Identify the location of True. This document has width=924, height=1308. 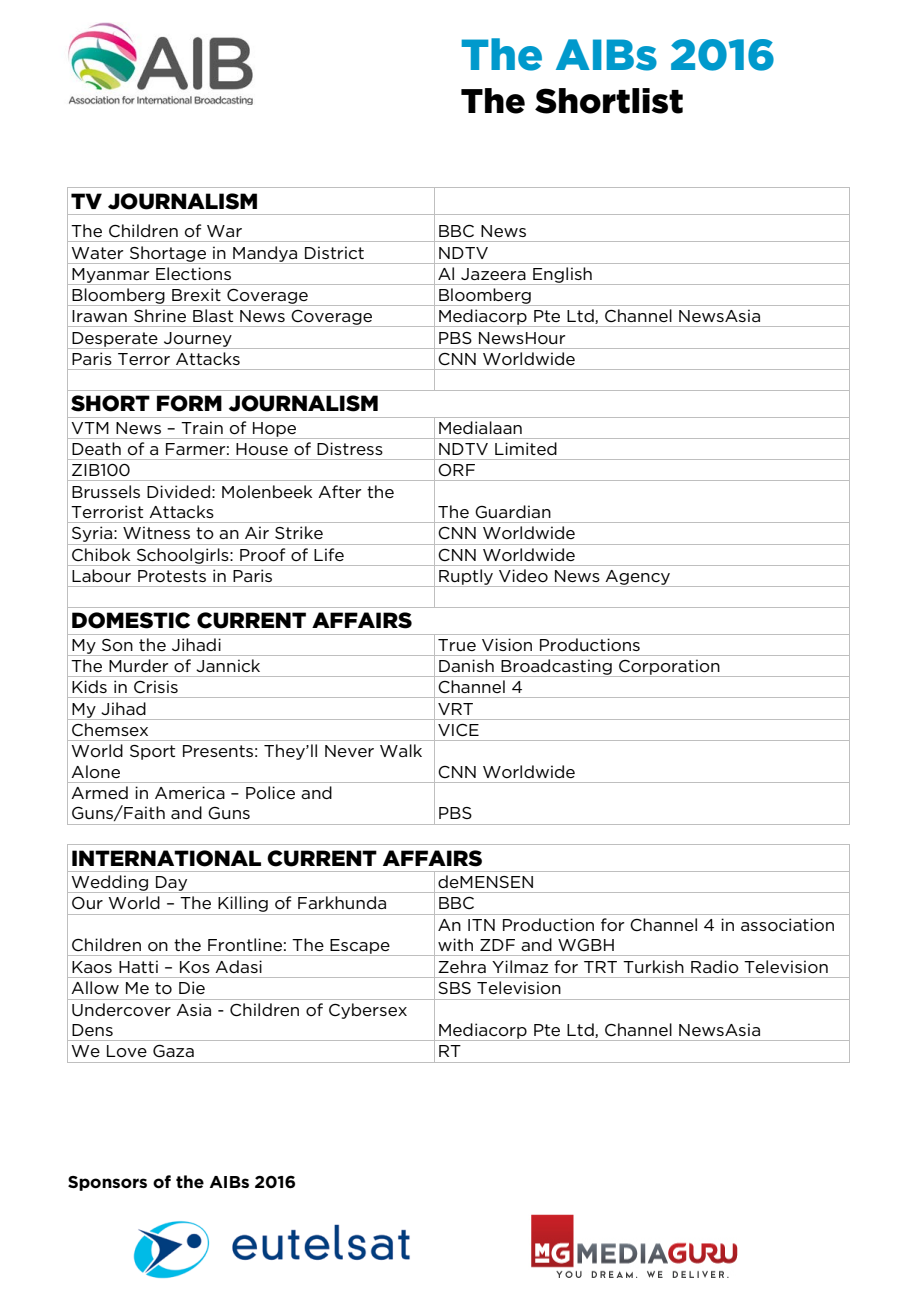
(457, 645).
